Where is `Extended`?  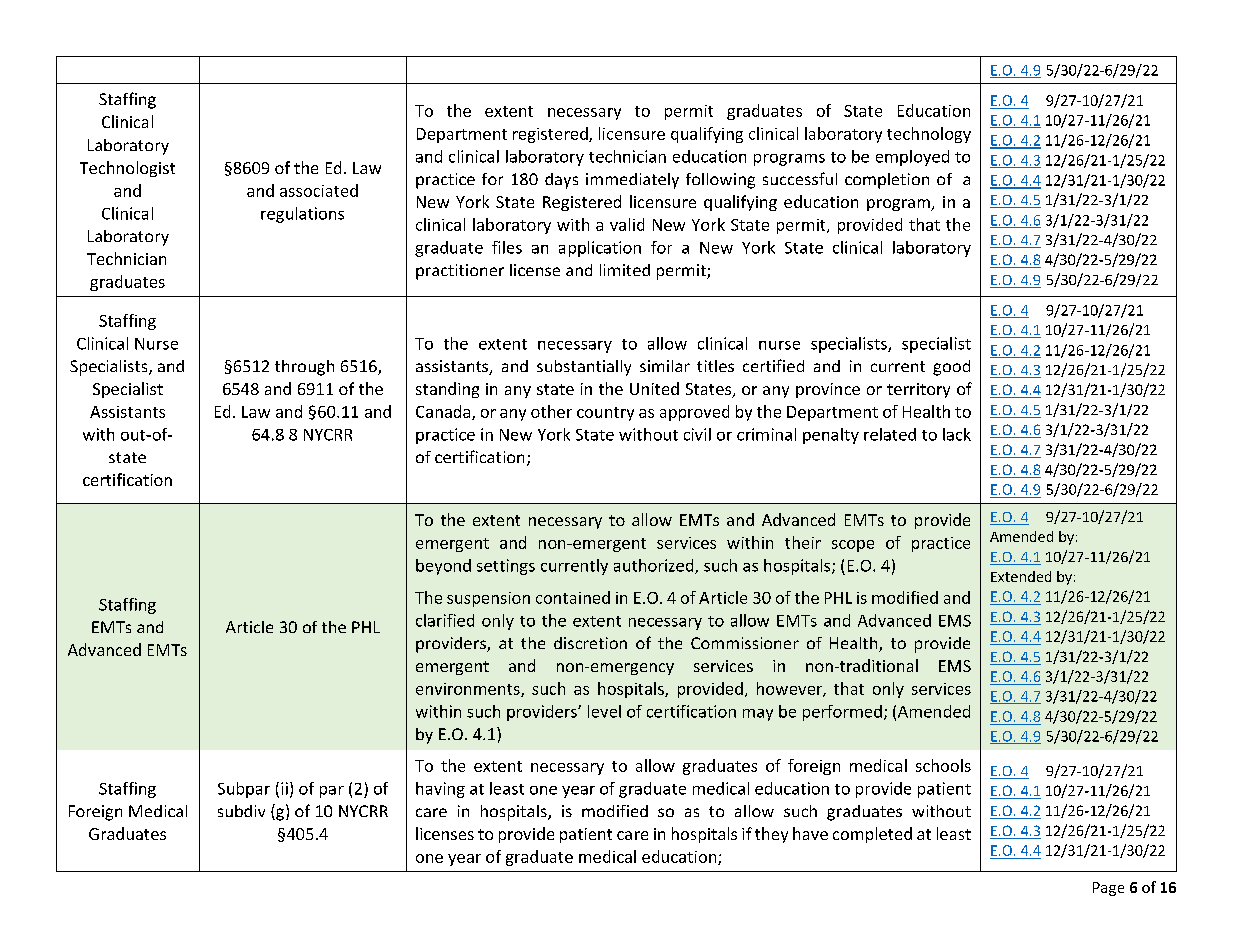
Extended is located at coordinates (1021, 576).
